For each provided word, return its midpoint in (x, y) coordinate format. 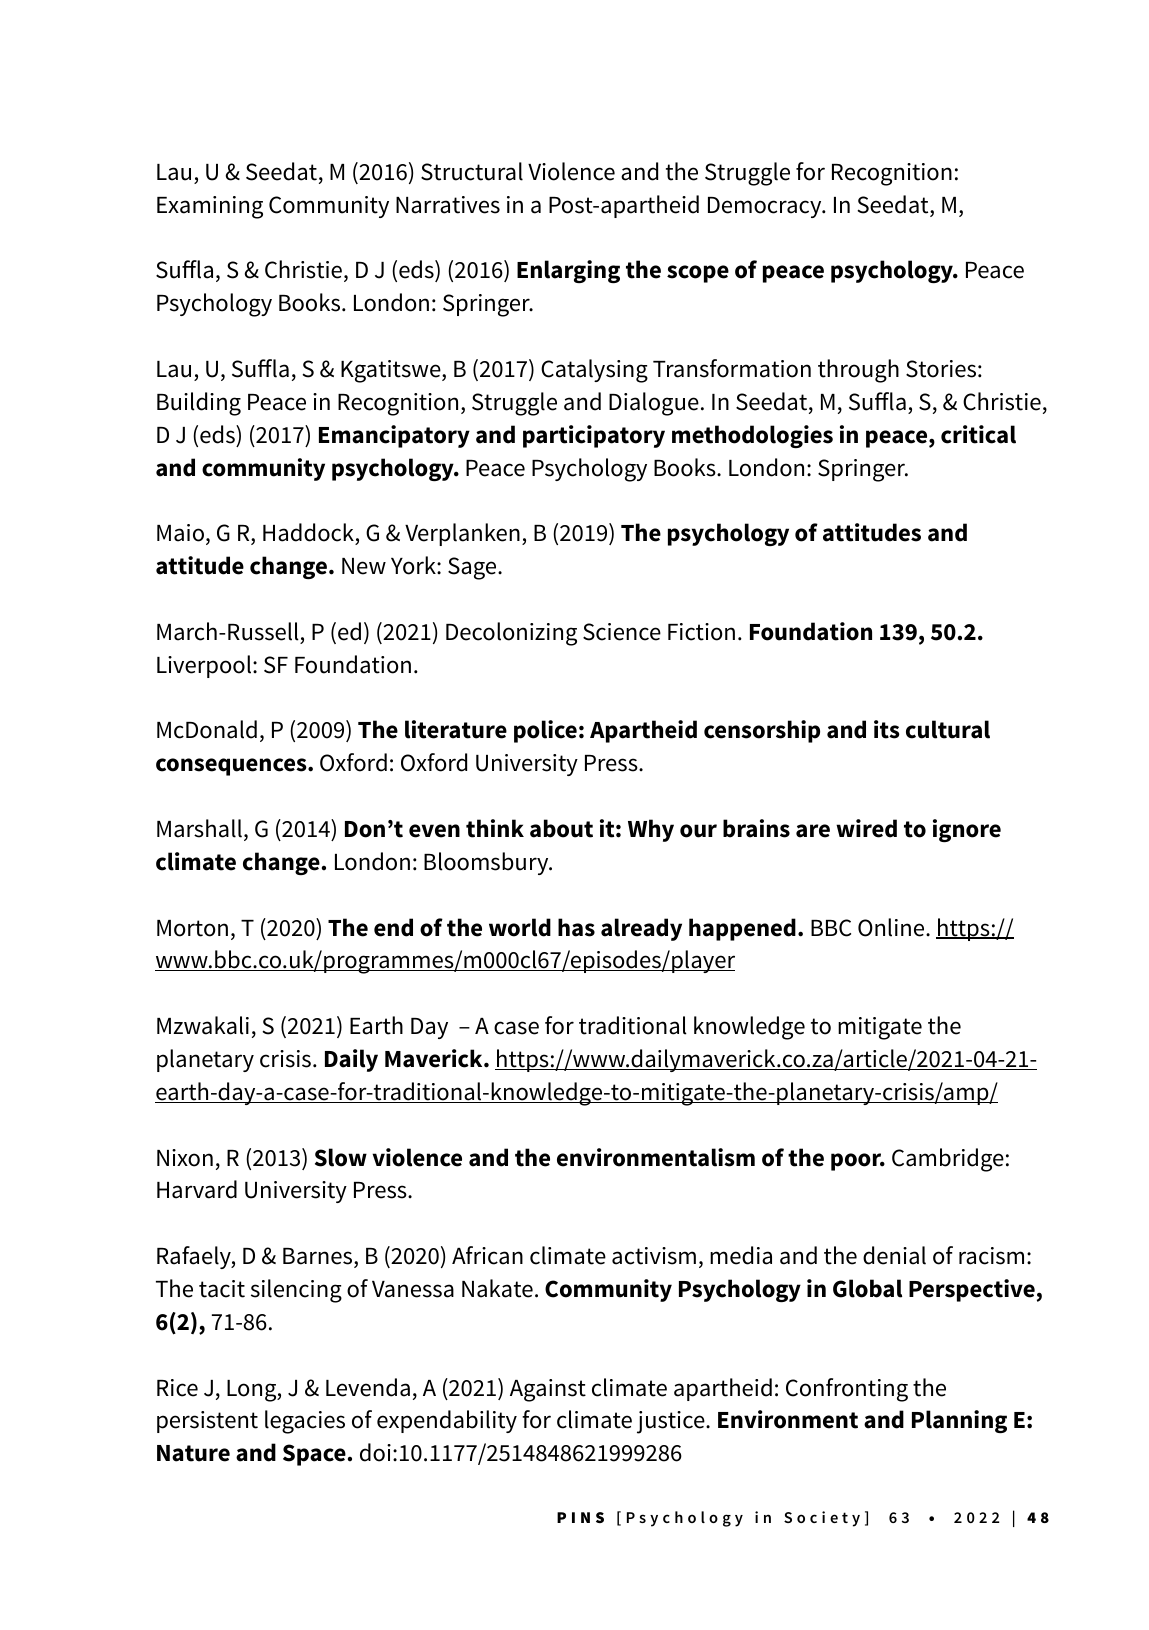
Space (314, 1455)
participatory (594, 436)
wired (866, 828)
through (858, 371)
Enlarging (568, 271)
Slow (341, 1157)
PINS (580, 1517)
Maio (180, 533)
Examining (210, 207)
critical (978, 434)
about (561, 828)
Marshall (199, 828)
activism (654, 1256)
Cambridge (948, 1160)
